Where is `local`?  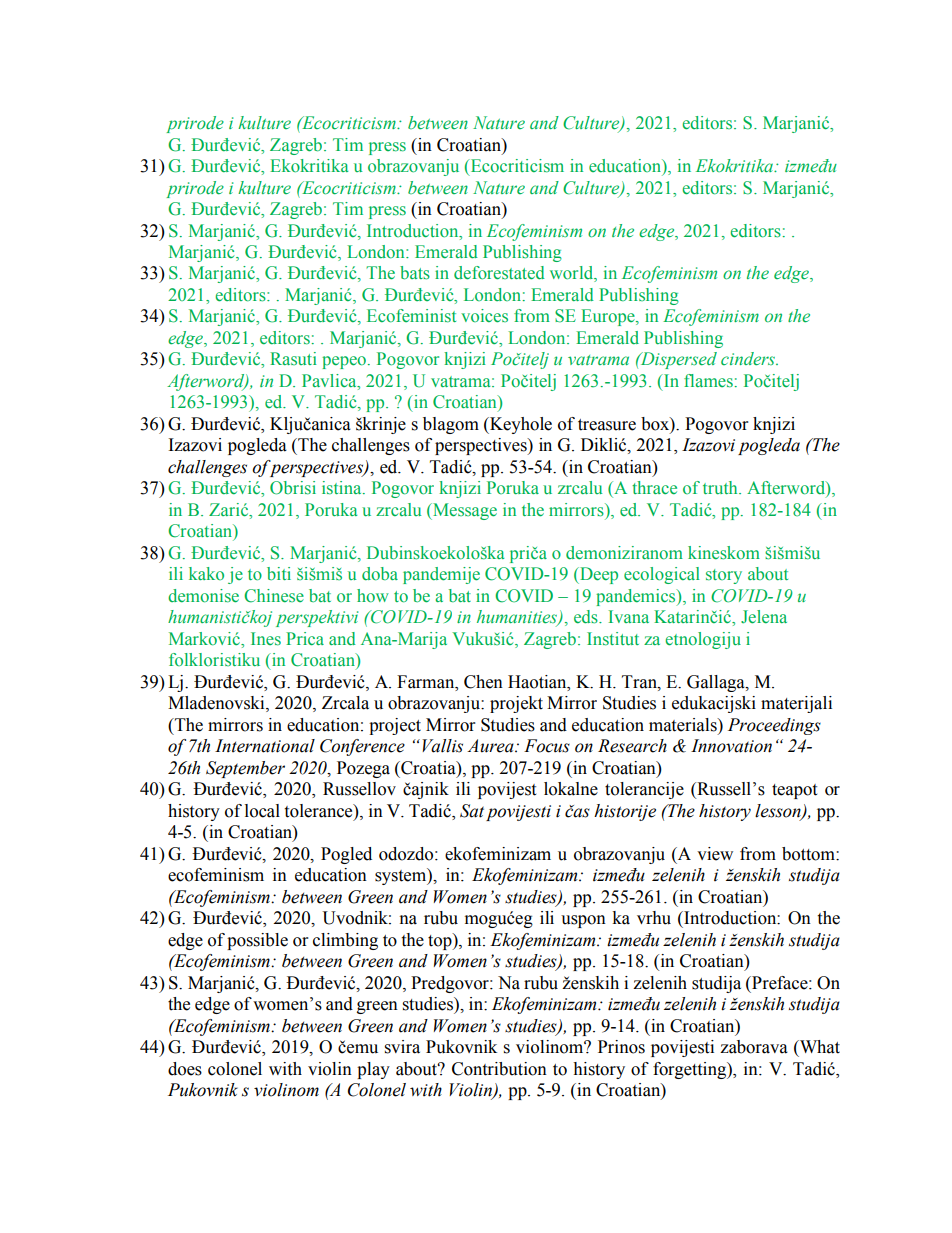 local is located at coordinates (262, 811).
